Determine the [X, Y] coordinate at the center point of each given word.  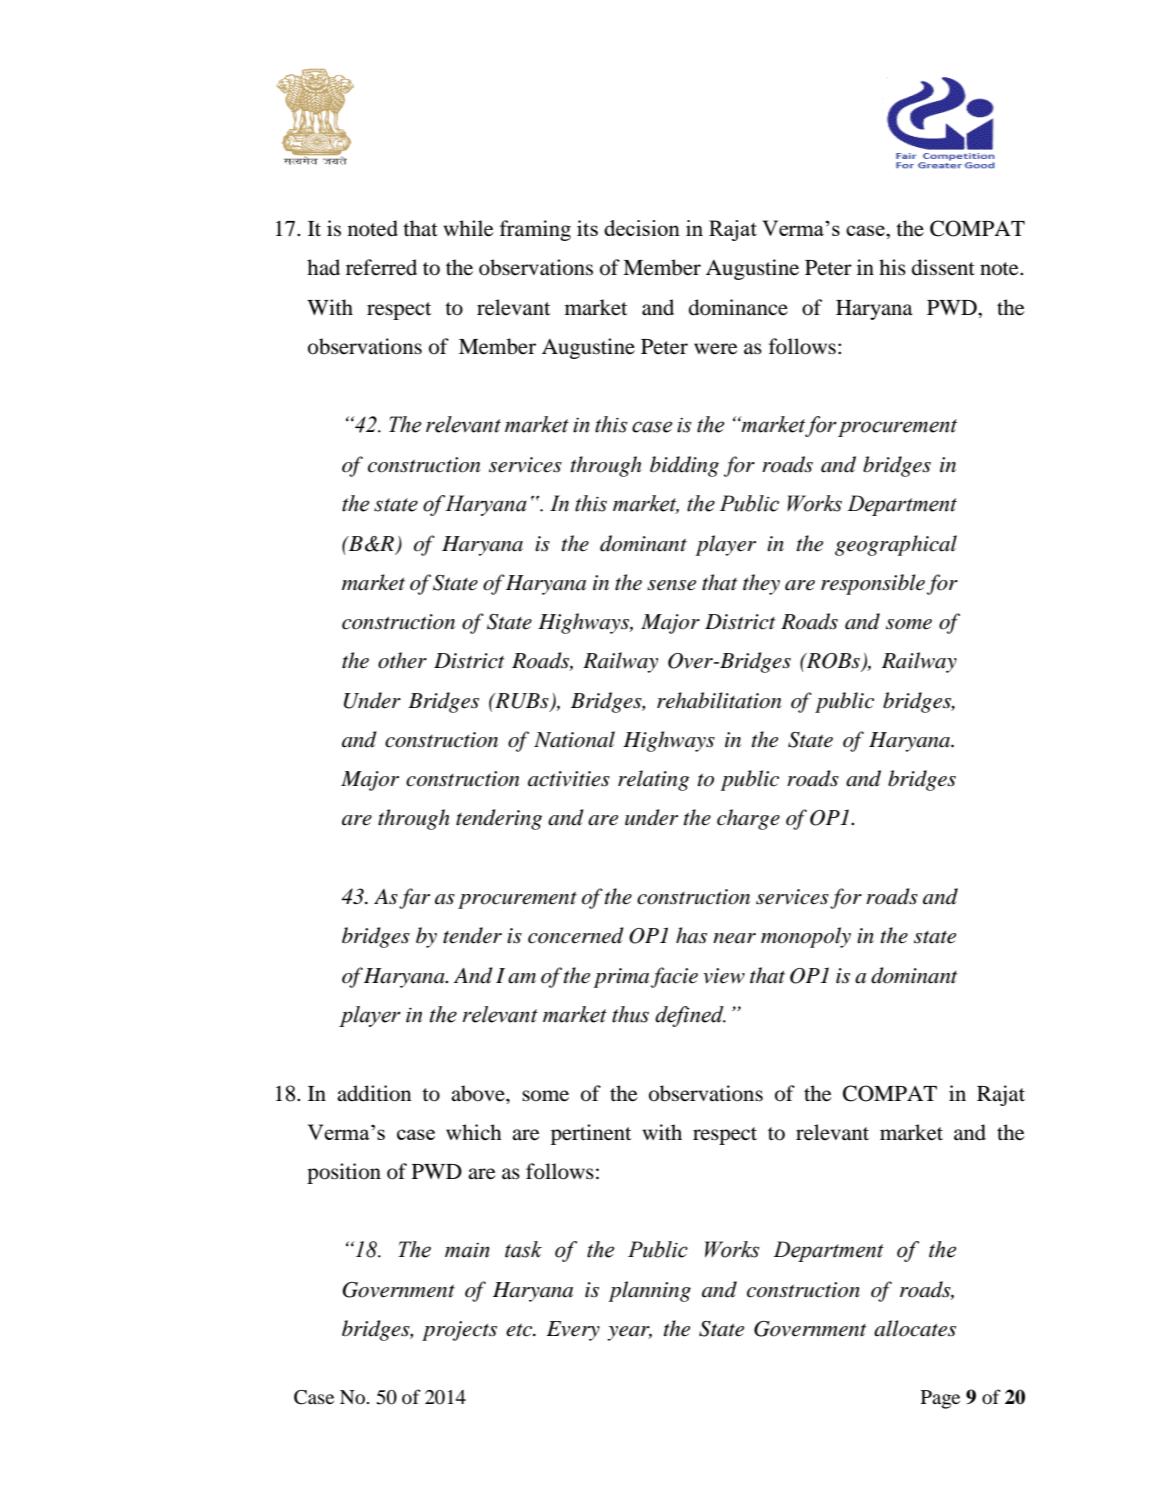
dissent [943, 267]
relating [653, 780]
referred [381, 267]
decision [642, 228]
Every [573, 1331]
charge [748, 819]
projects [459, 1331]
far [414, 898]
